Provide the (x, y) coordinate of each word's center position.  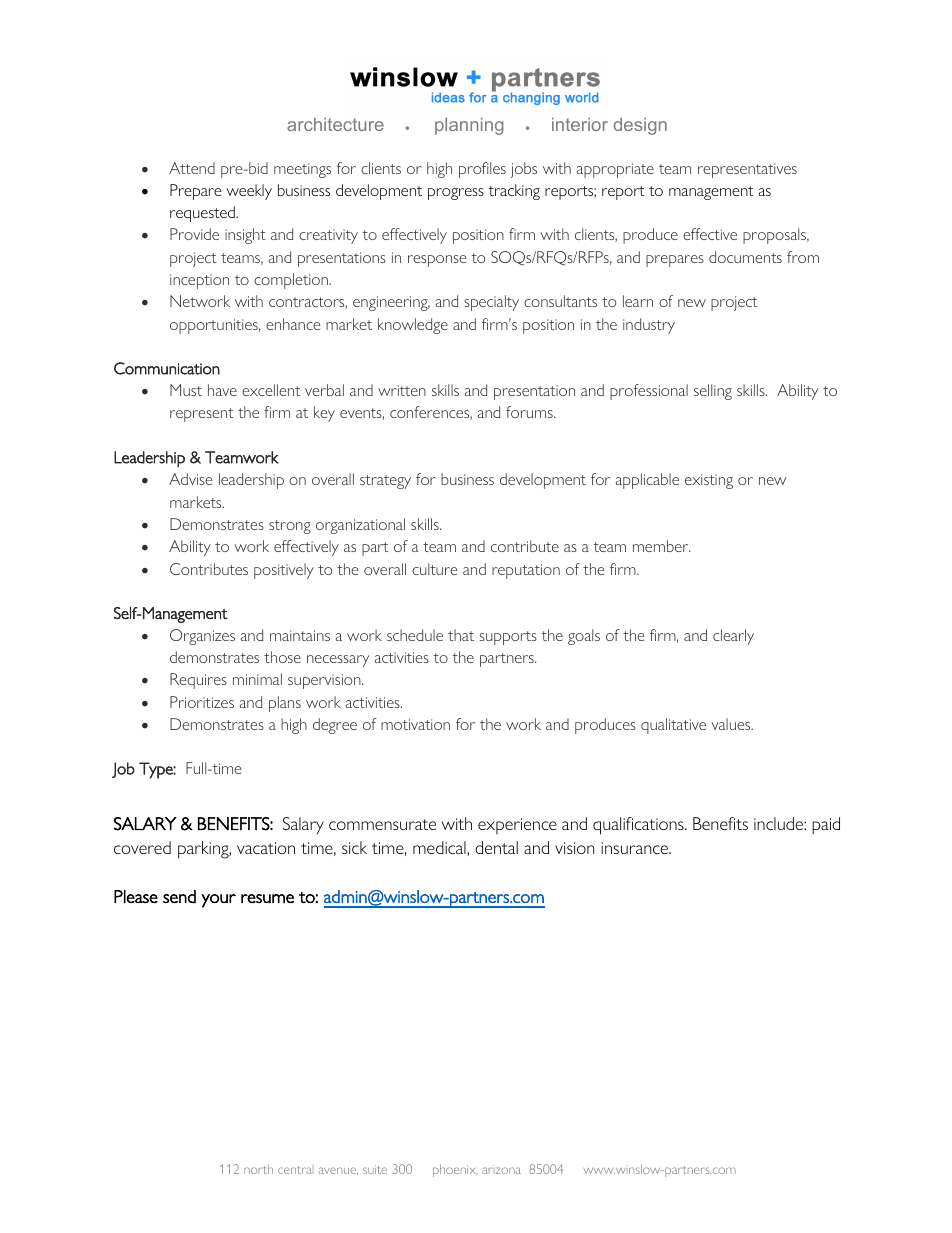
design (640, 126)
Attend (192, 168)
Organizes (202, 637)
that (461, 635)
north (258, 1169)
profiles (482, 170)
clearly (733, 637)
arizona (501, 1170)
